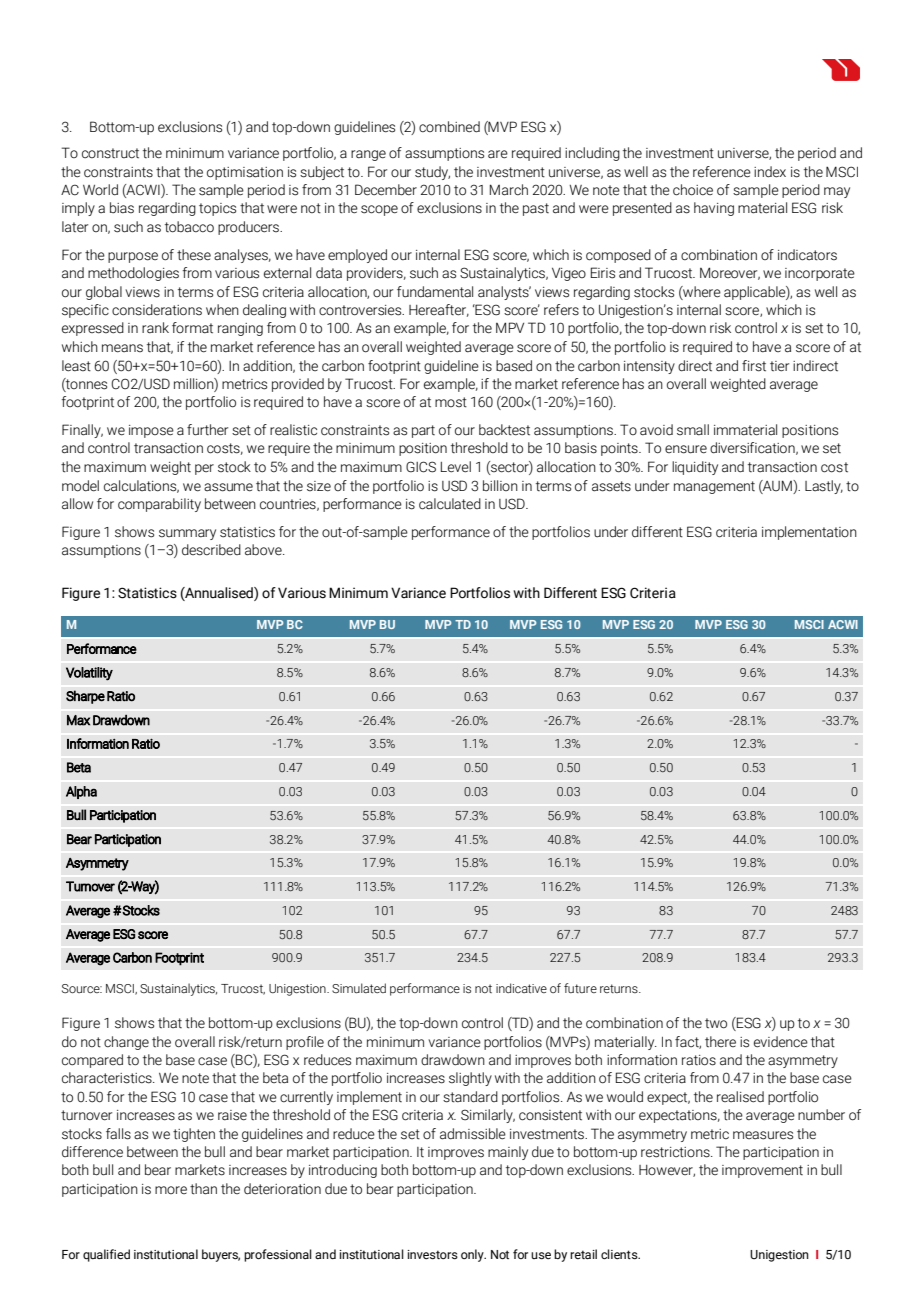 This page has height=1307, width=924. Describe the element at coordinates (714, 487) in the page. I see `management` at that location.
